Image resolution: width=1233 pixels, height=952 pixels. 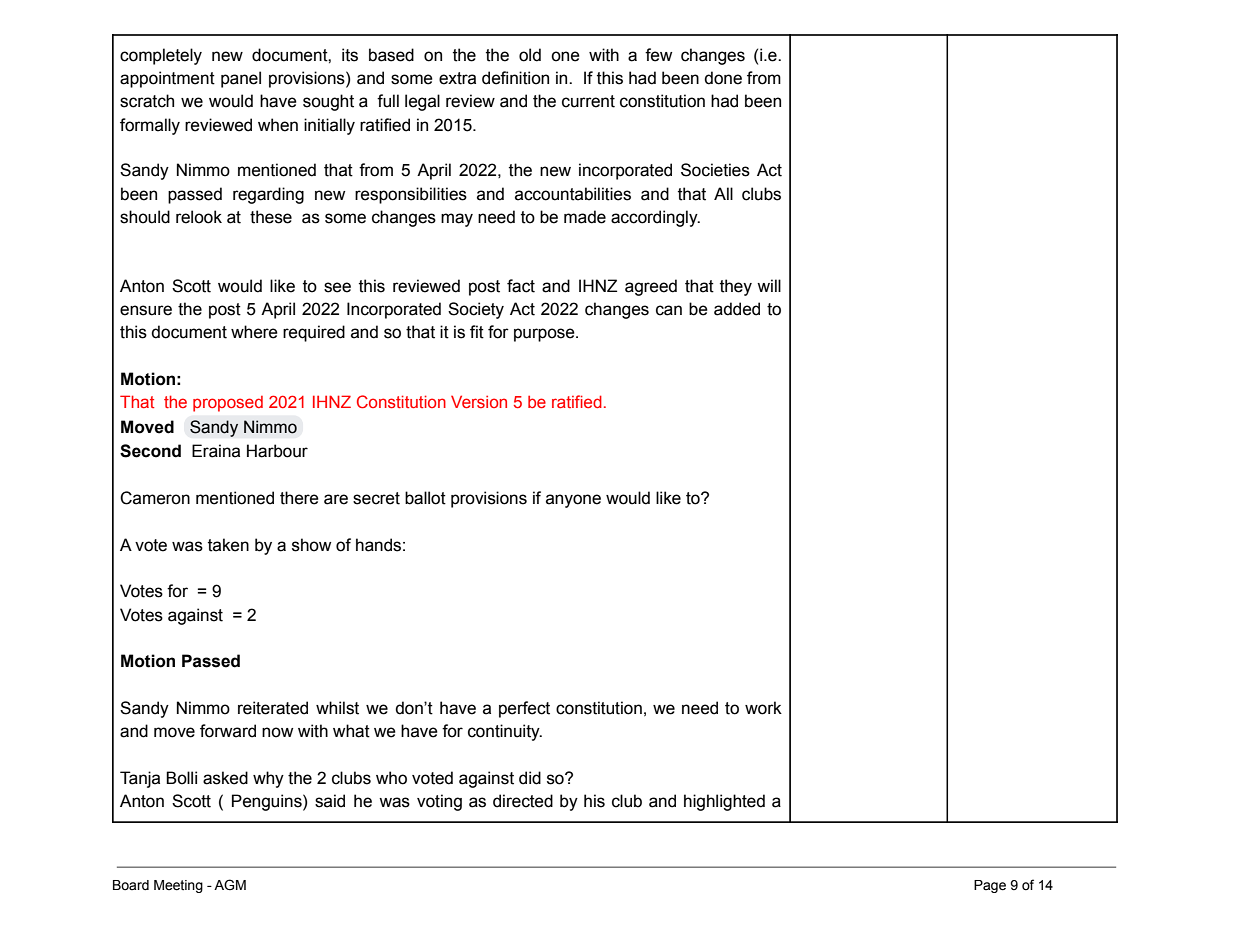 I want to click on Page, so click(x=990, y=886).
